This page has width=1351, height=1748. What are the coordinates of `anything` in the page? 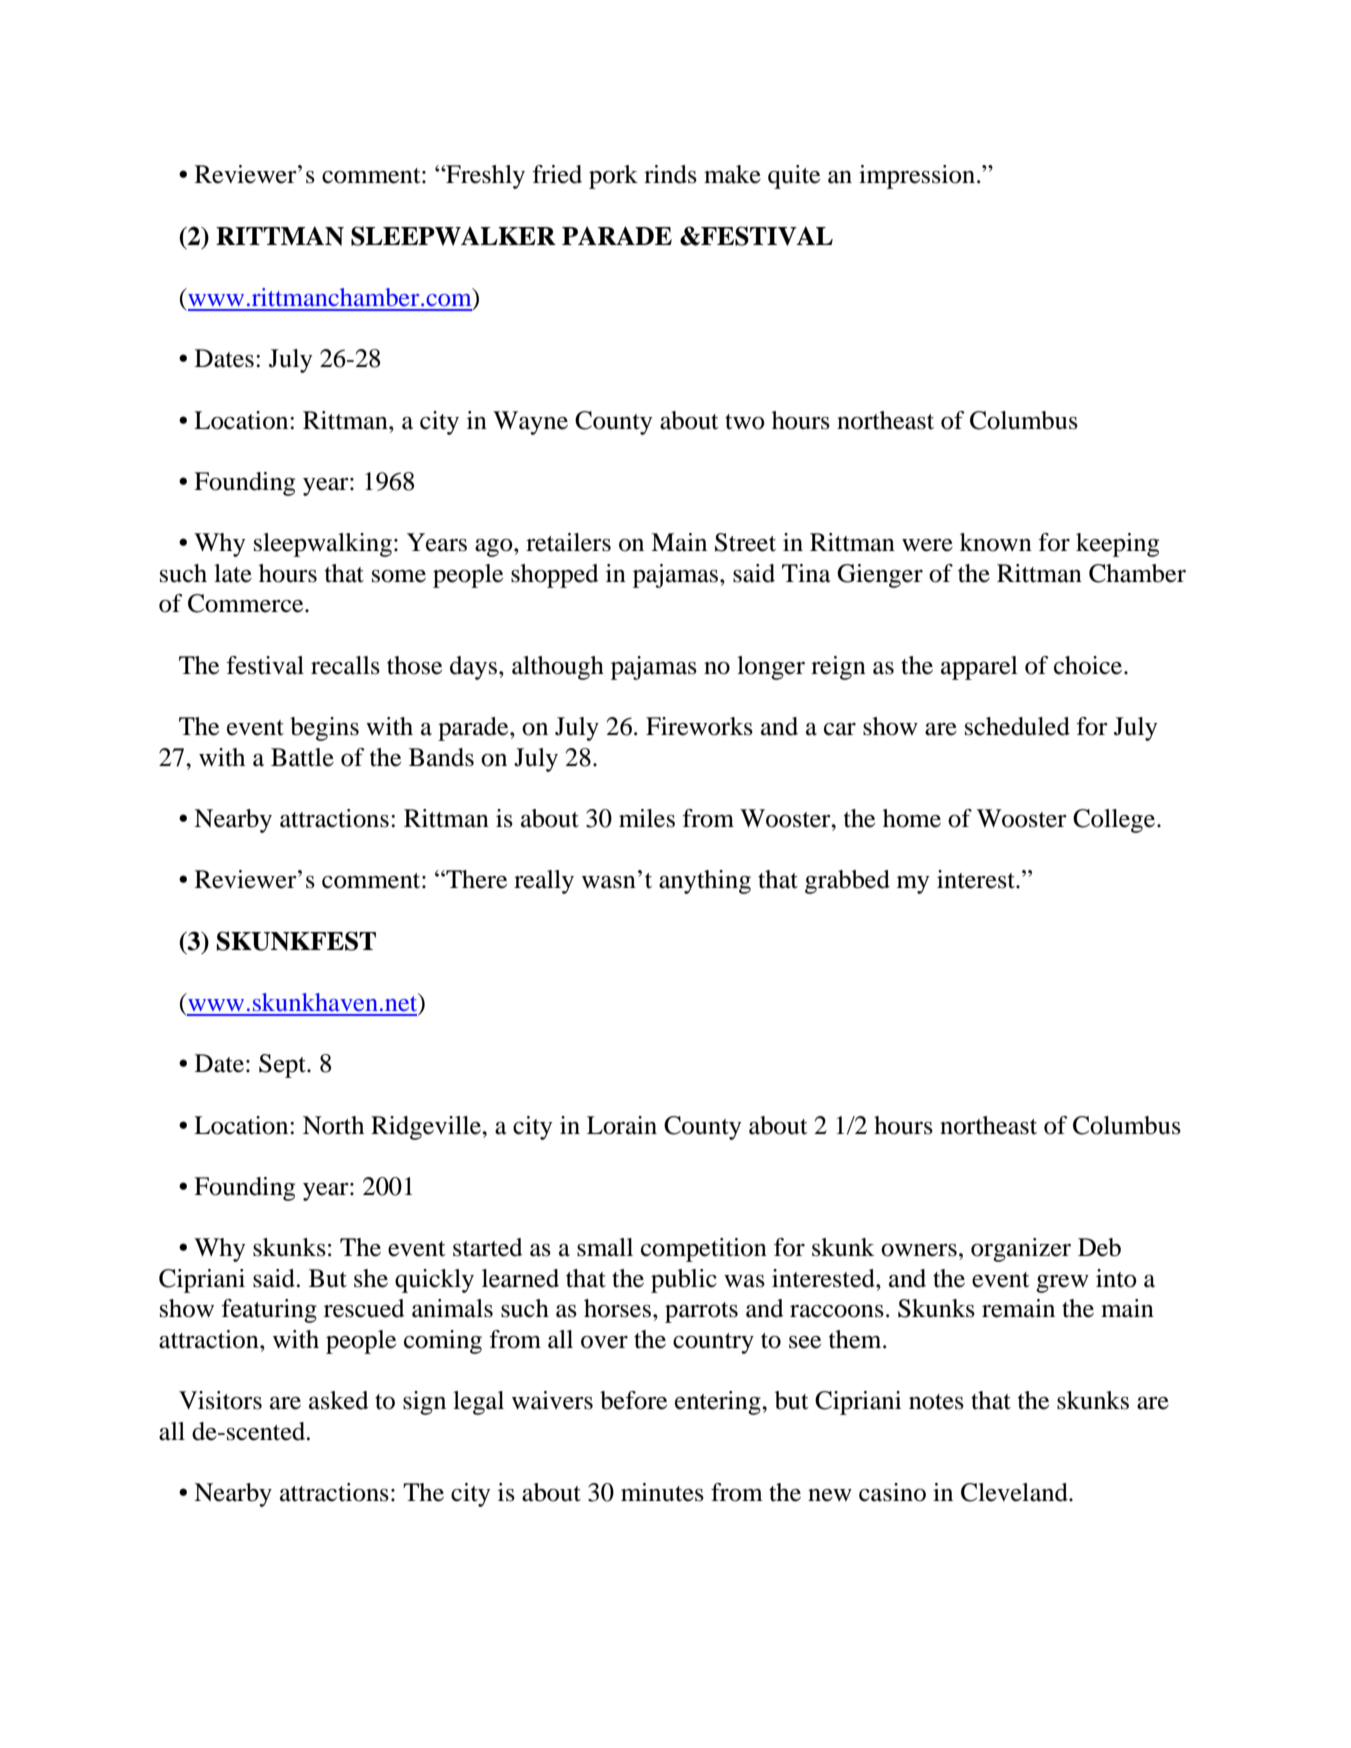 It's located at (705, 882).
